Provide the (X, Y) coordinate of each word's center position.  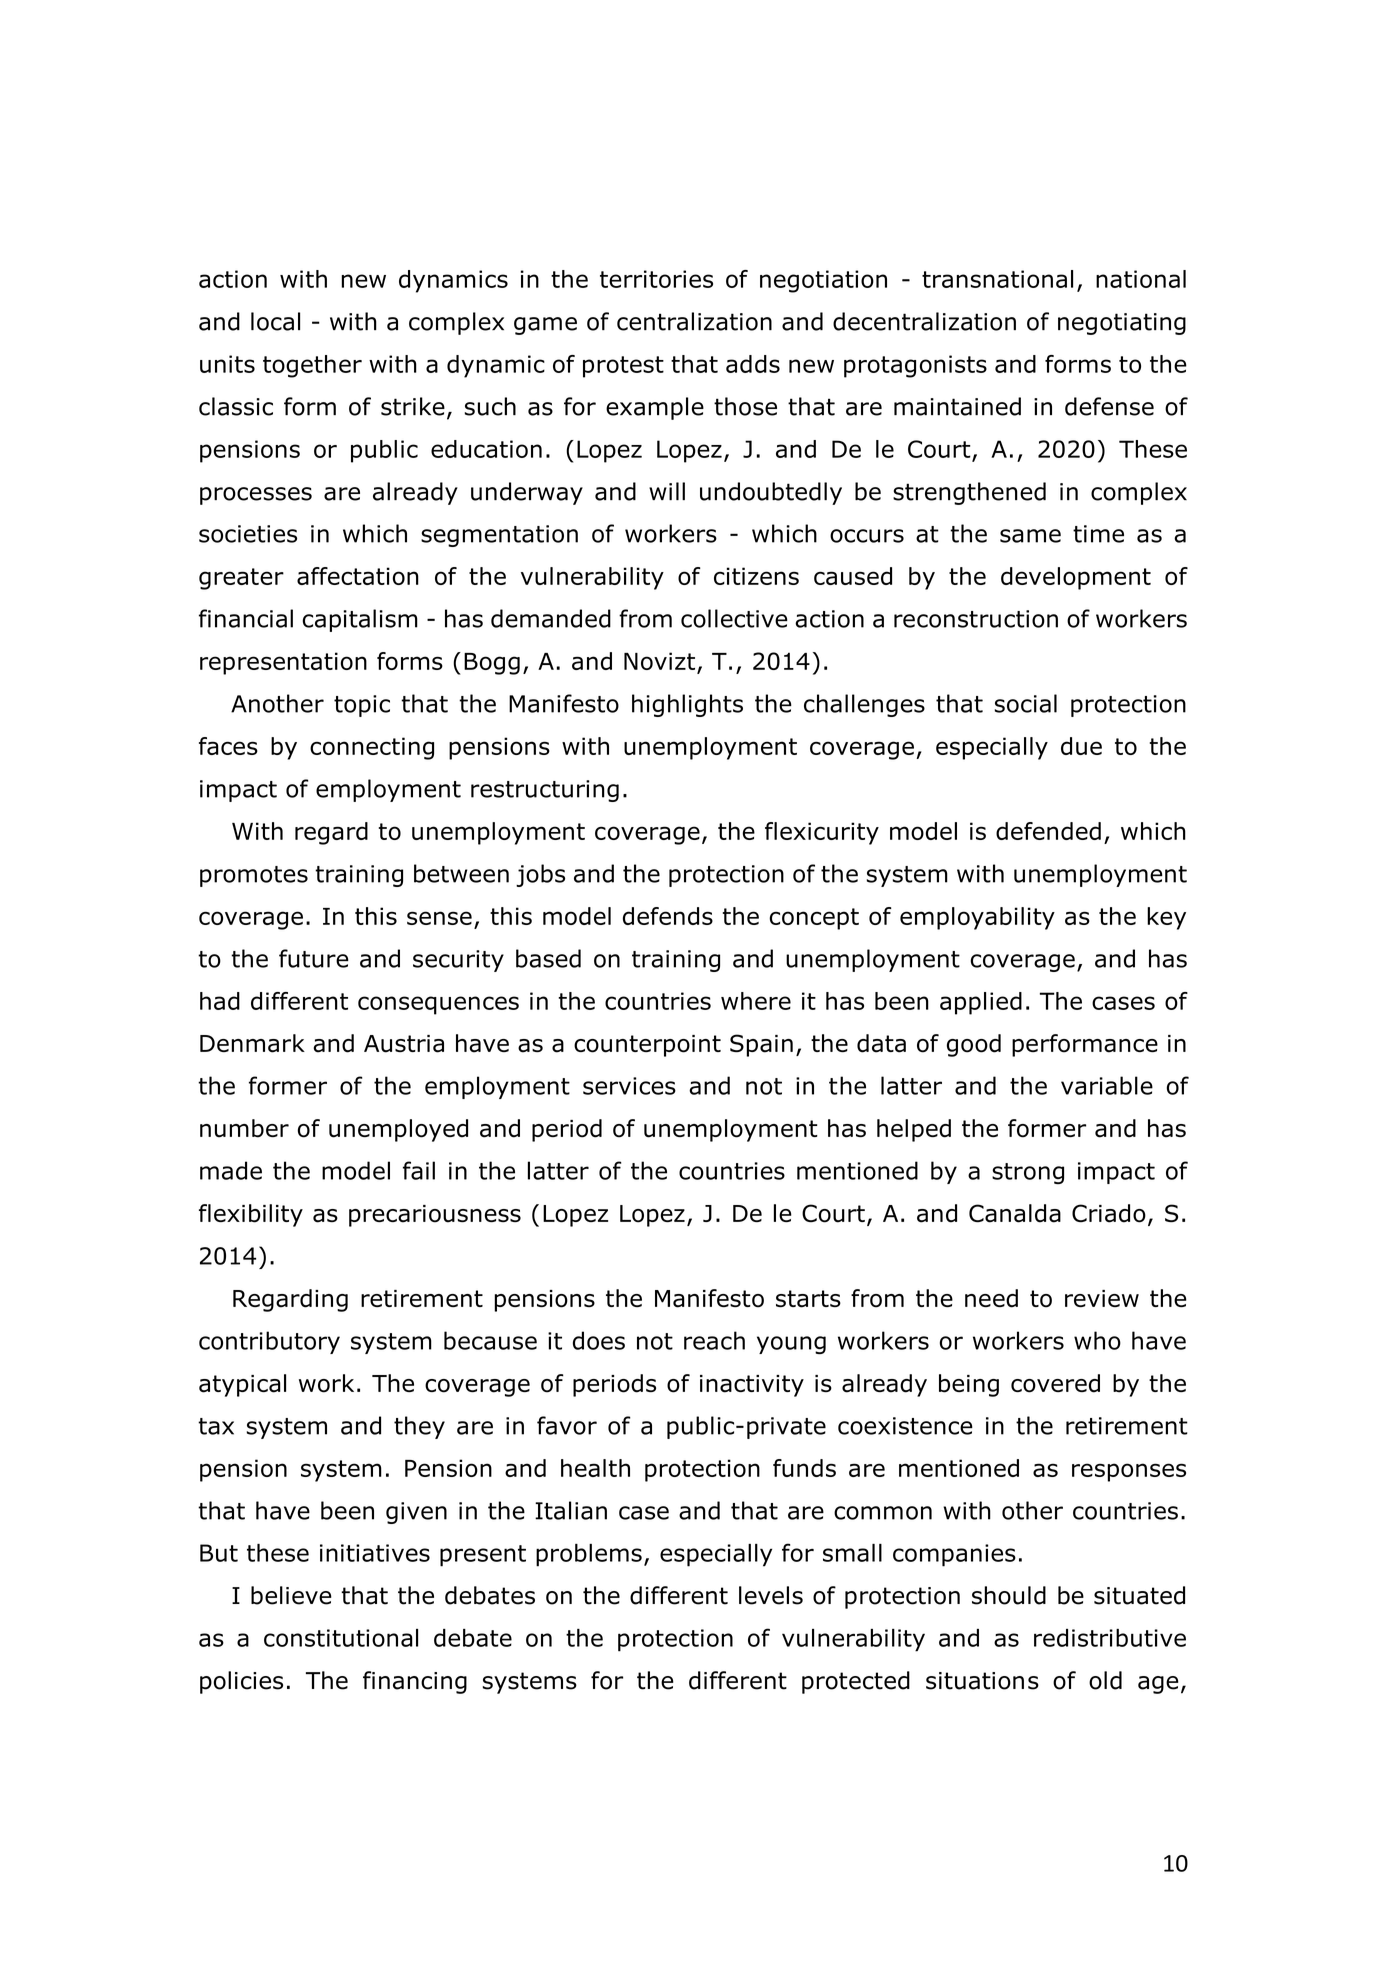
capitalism (360, 620)
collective (734, 618)
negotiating (1122, 324)
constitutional (341, 1638)
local (275, 321)
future (314, 958)
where (756, 1001)
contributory (269, 1342)
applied (981, 1003)
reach (714, 1340)
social (1025, 703)
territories (656, 279)
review (1102, 1298)
